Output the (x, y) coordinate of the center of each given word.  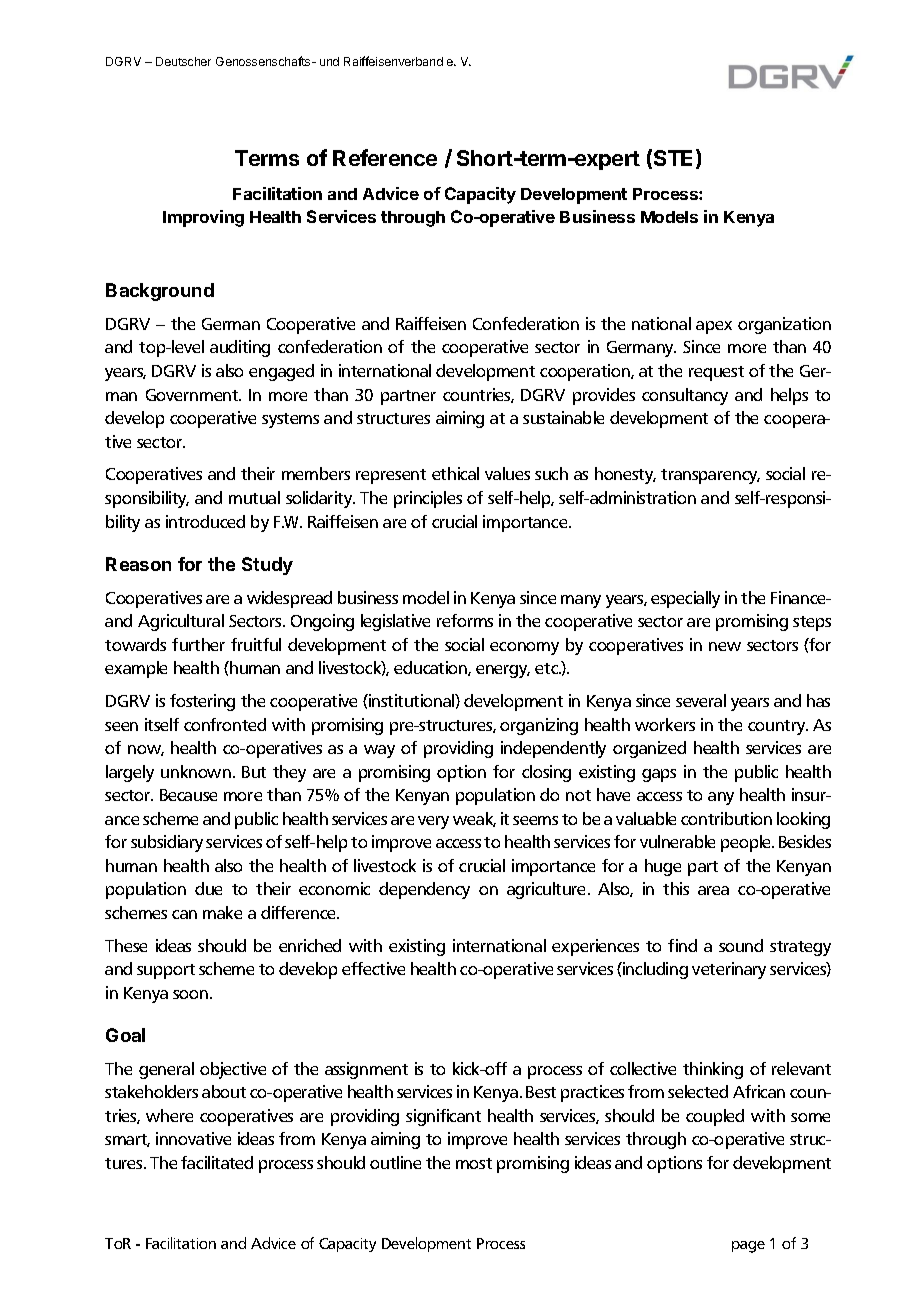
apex (714, 327)
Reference (385, 157)
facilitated (217, 1162)
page (748, 1247)
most (474, 1163)
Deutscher (183, 61)
